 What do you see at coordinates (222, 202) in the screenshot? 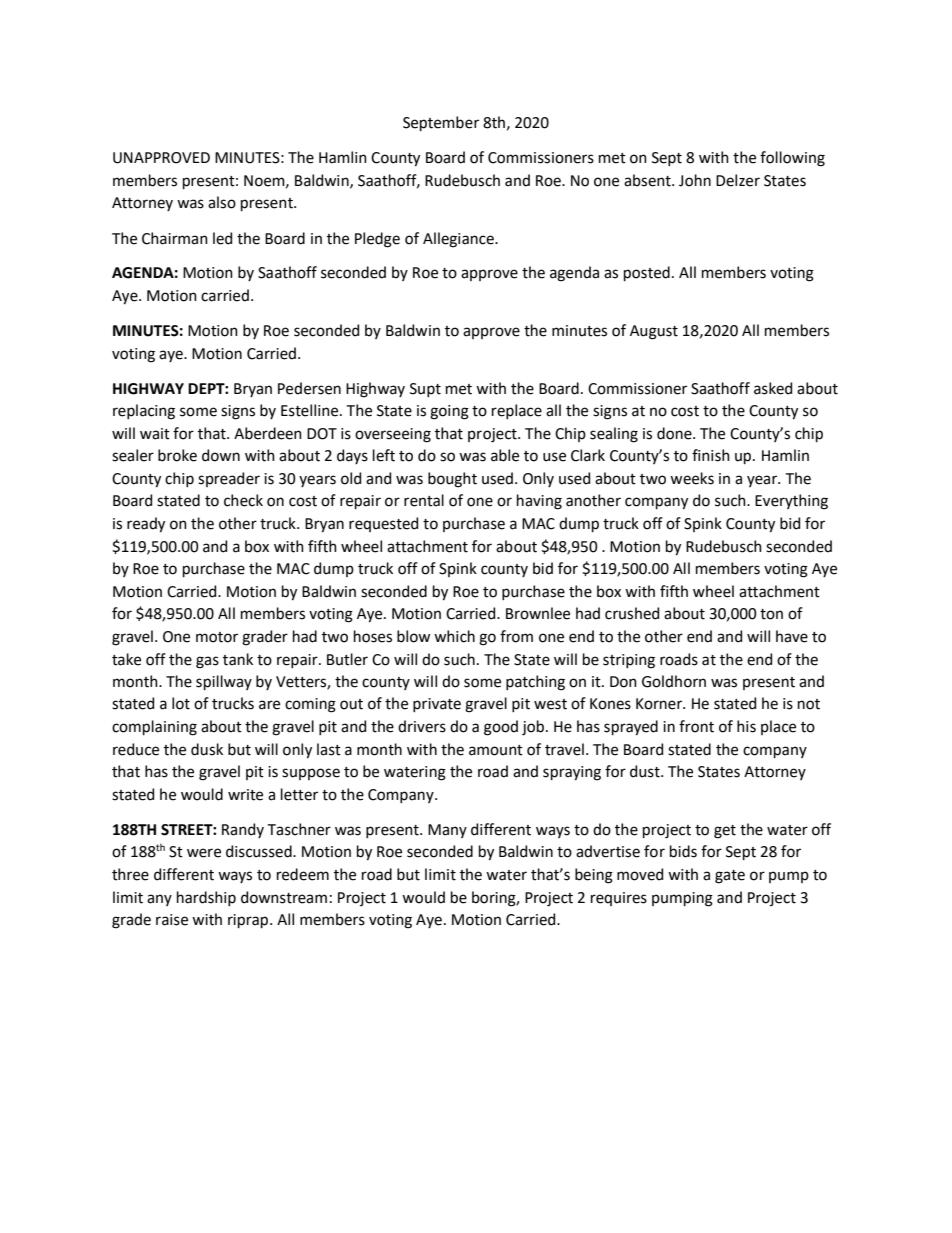
I see `also` at bounding box center [222, 202].
